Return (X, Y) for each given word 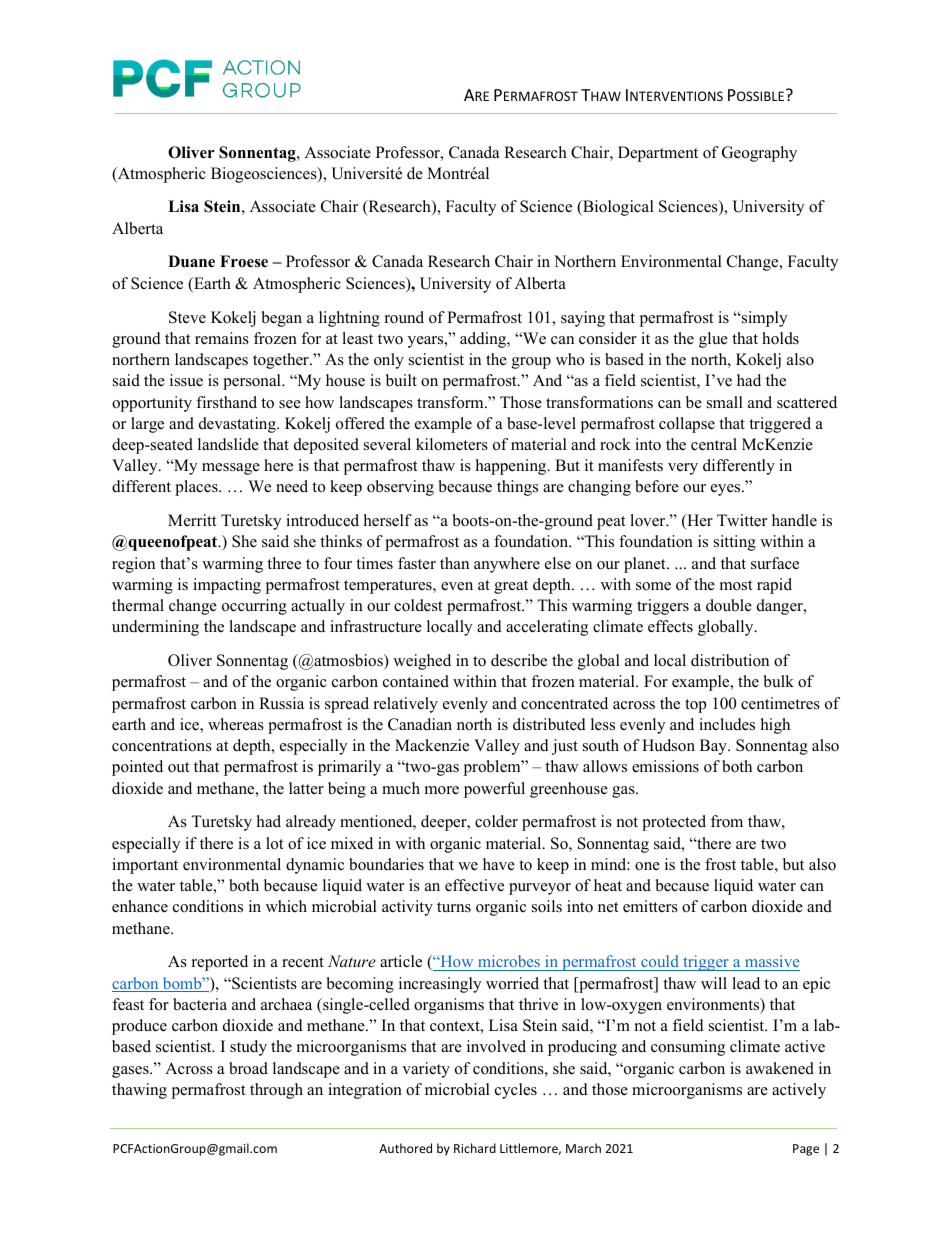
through (276, 1091)
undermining (155, 628)
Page (806, 1150)
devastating (238, 425)
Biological (617, 208)
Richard (475, 1148)
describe (519, 660)
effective (474, 885)
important (145, 866)
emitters (650, 906)
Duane (191, 261)
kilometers (452, 444)
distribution (730, 660)
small (725, 402)
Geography (759, 154)
